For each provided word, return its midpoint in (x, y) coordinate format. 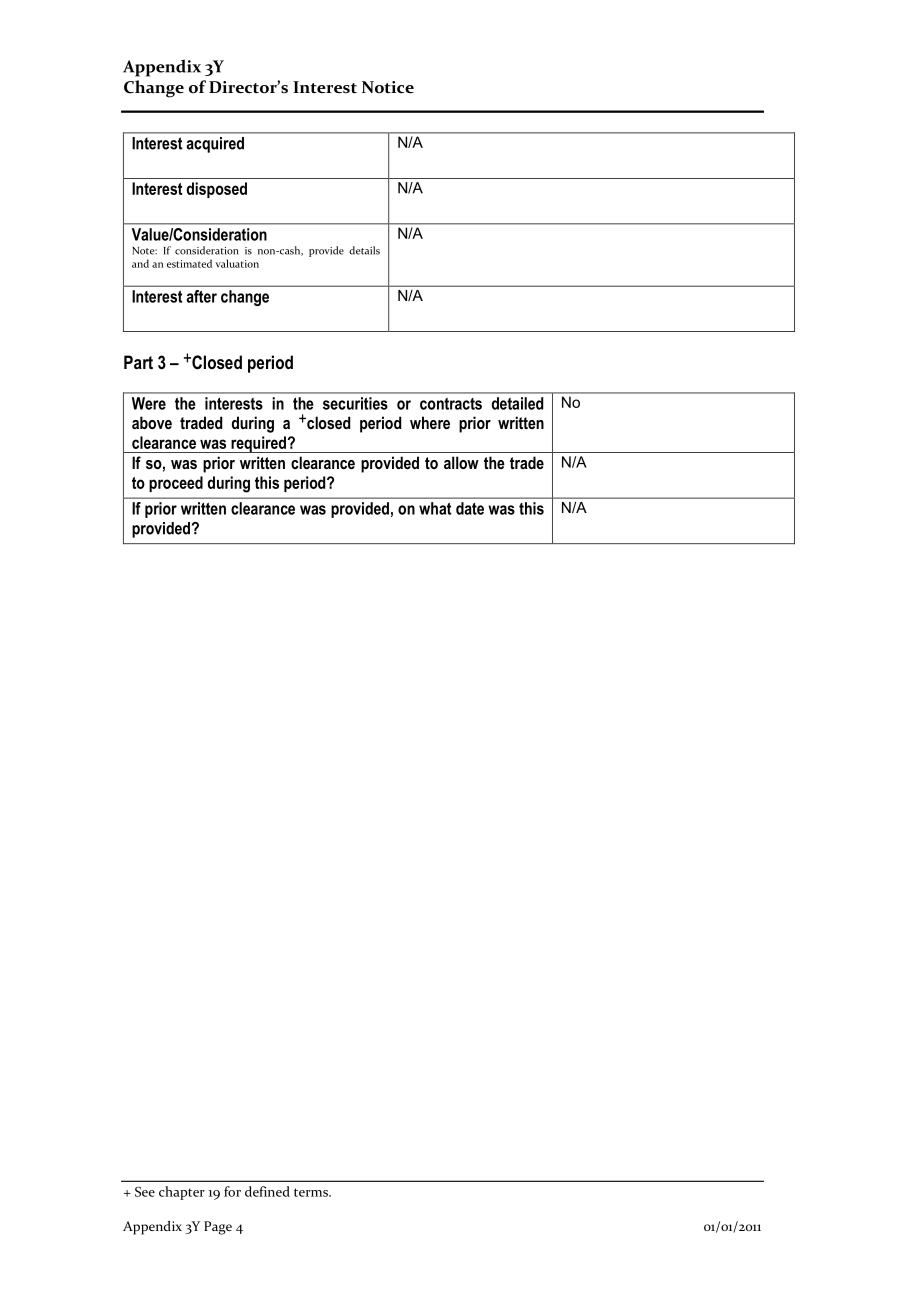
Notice (388, 87)
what (435, 508)
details (364, 250)
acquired (215, 145)
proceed (176, 484)
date (470, 508)
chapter (182, 1193)
